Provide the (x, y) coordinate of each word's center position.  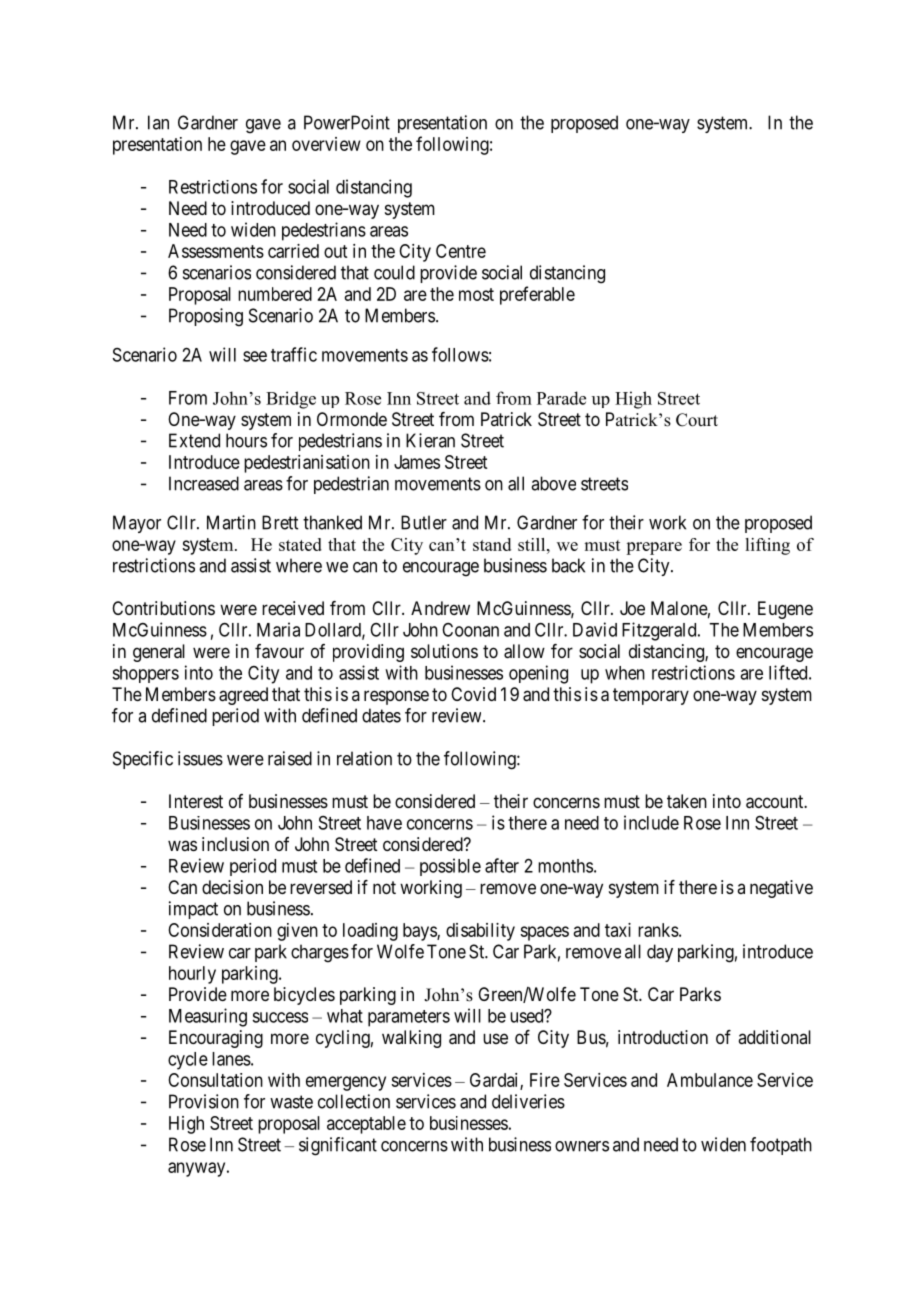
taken (687, 801)
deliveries (528, 1101)
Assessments (216, 251)
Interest (196, 801)
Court (697, 420)
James (417, 462)
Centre (461, 251)
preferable (537, 295)
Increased (204, 483)
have (384, 823)
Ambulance (710, 1080)
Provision (204, 1101)
